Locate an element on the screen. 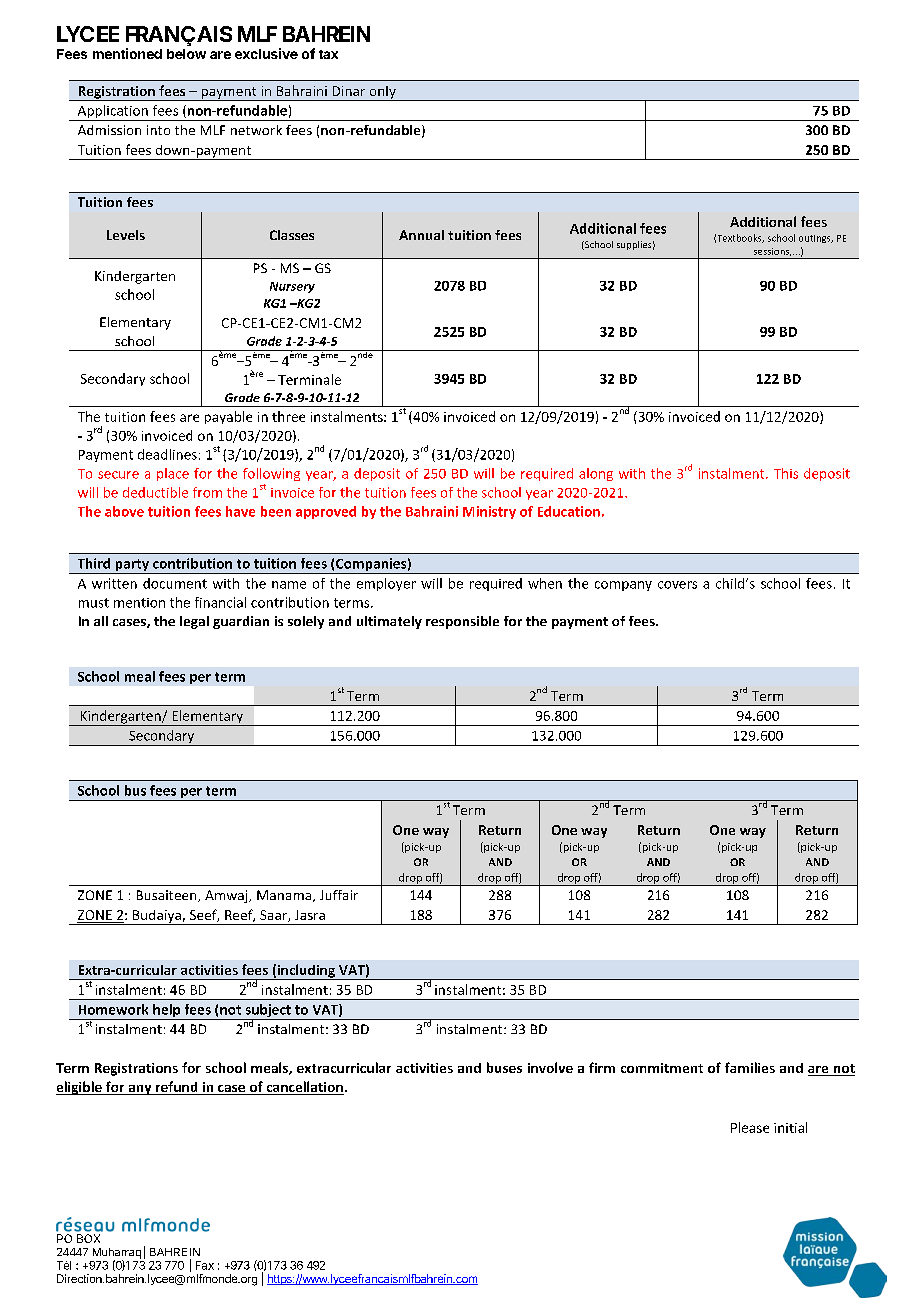  below is located at coordinates (186, 54).
